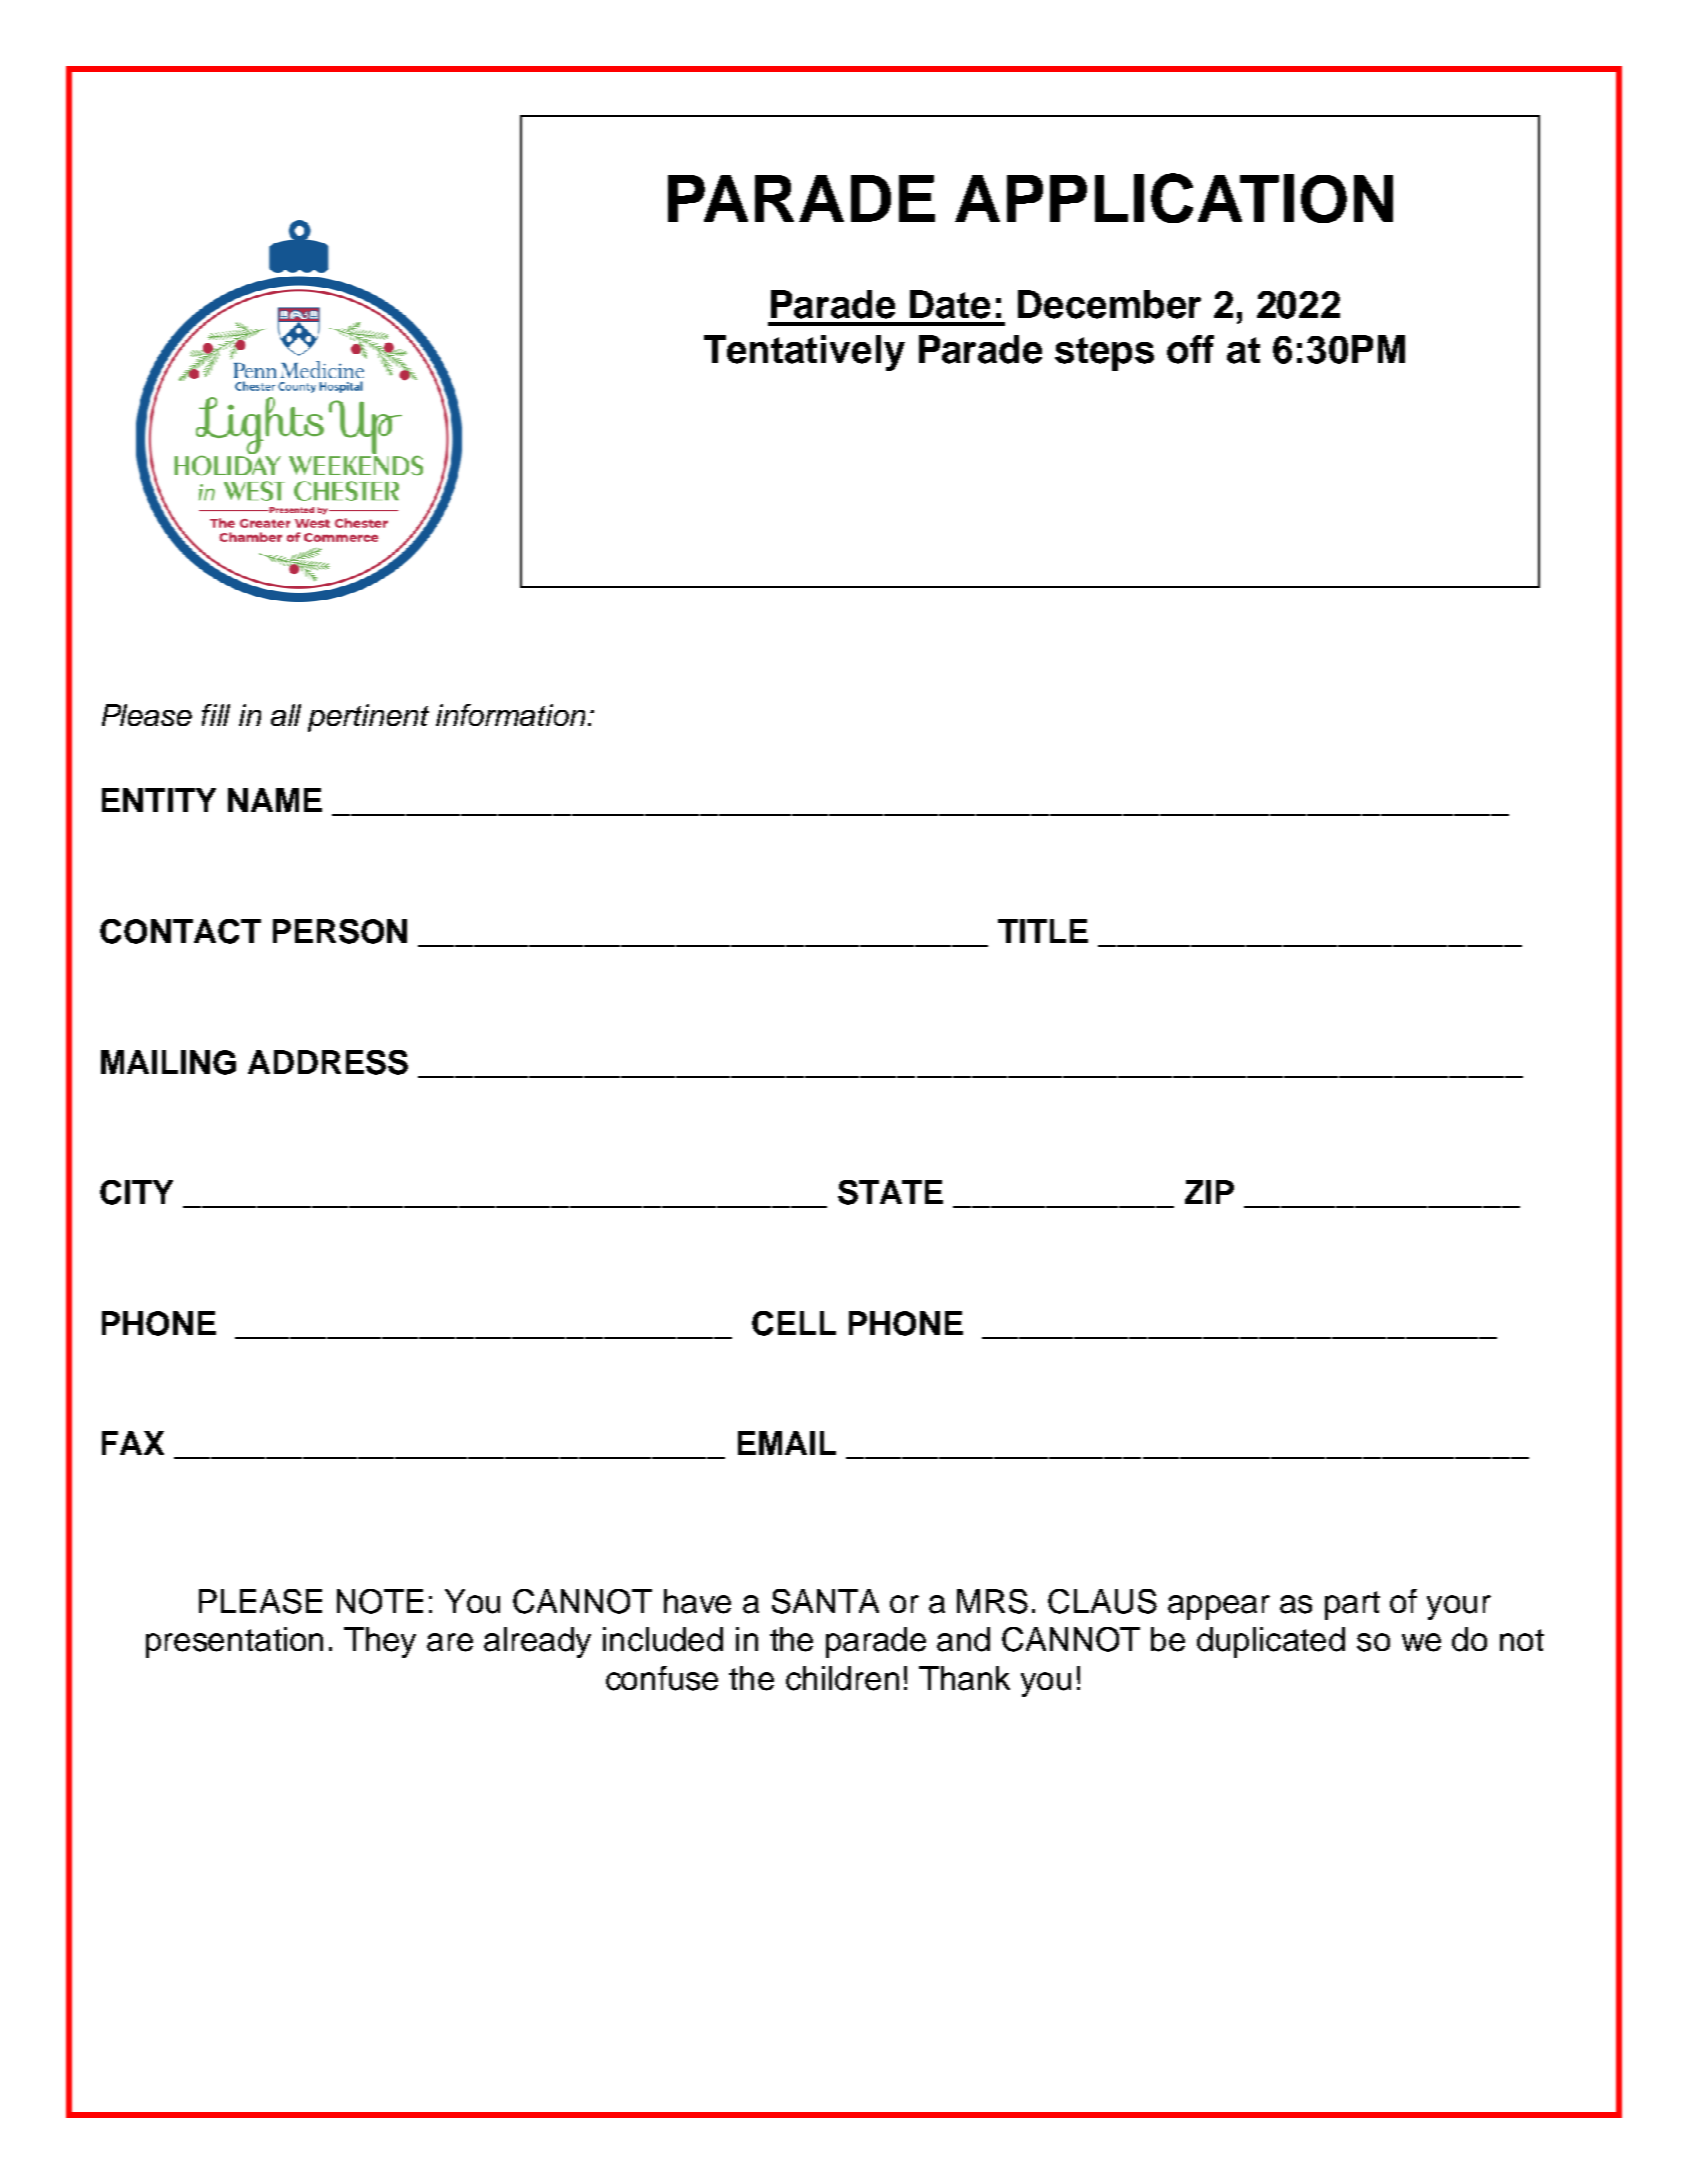  Describe the element at coordinates (1271, 1642) in the document. I see `duplicated` at that location.
